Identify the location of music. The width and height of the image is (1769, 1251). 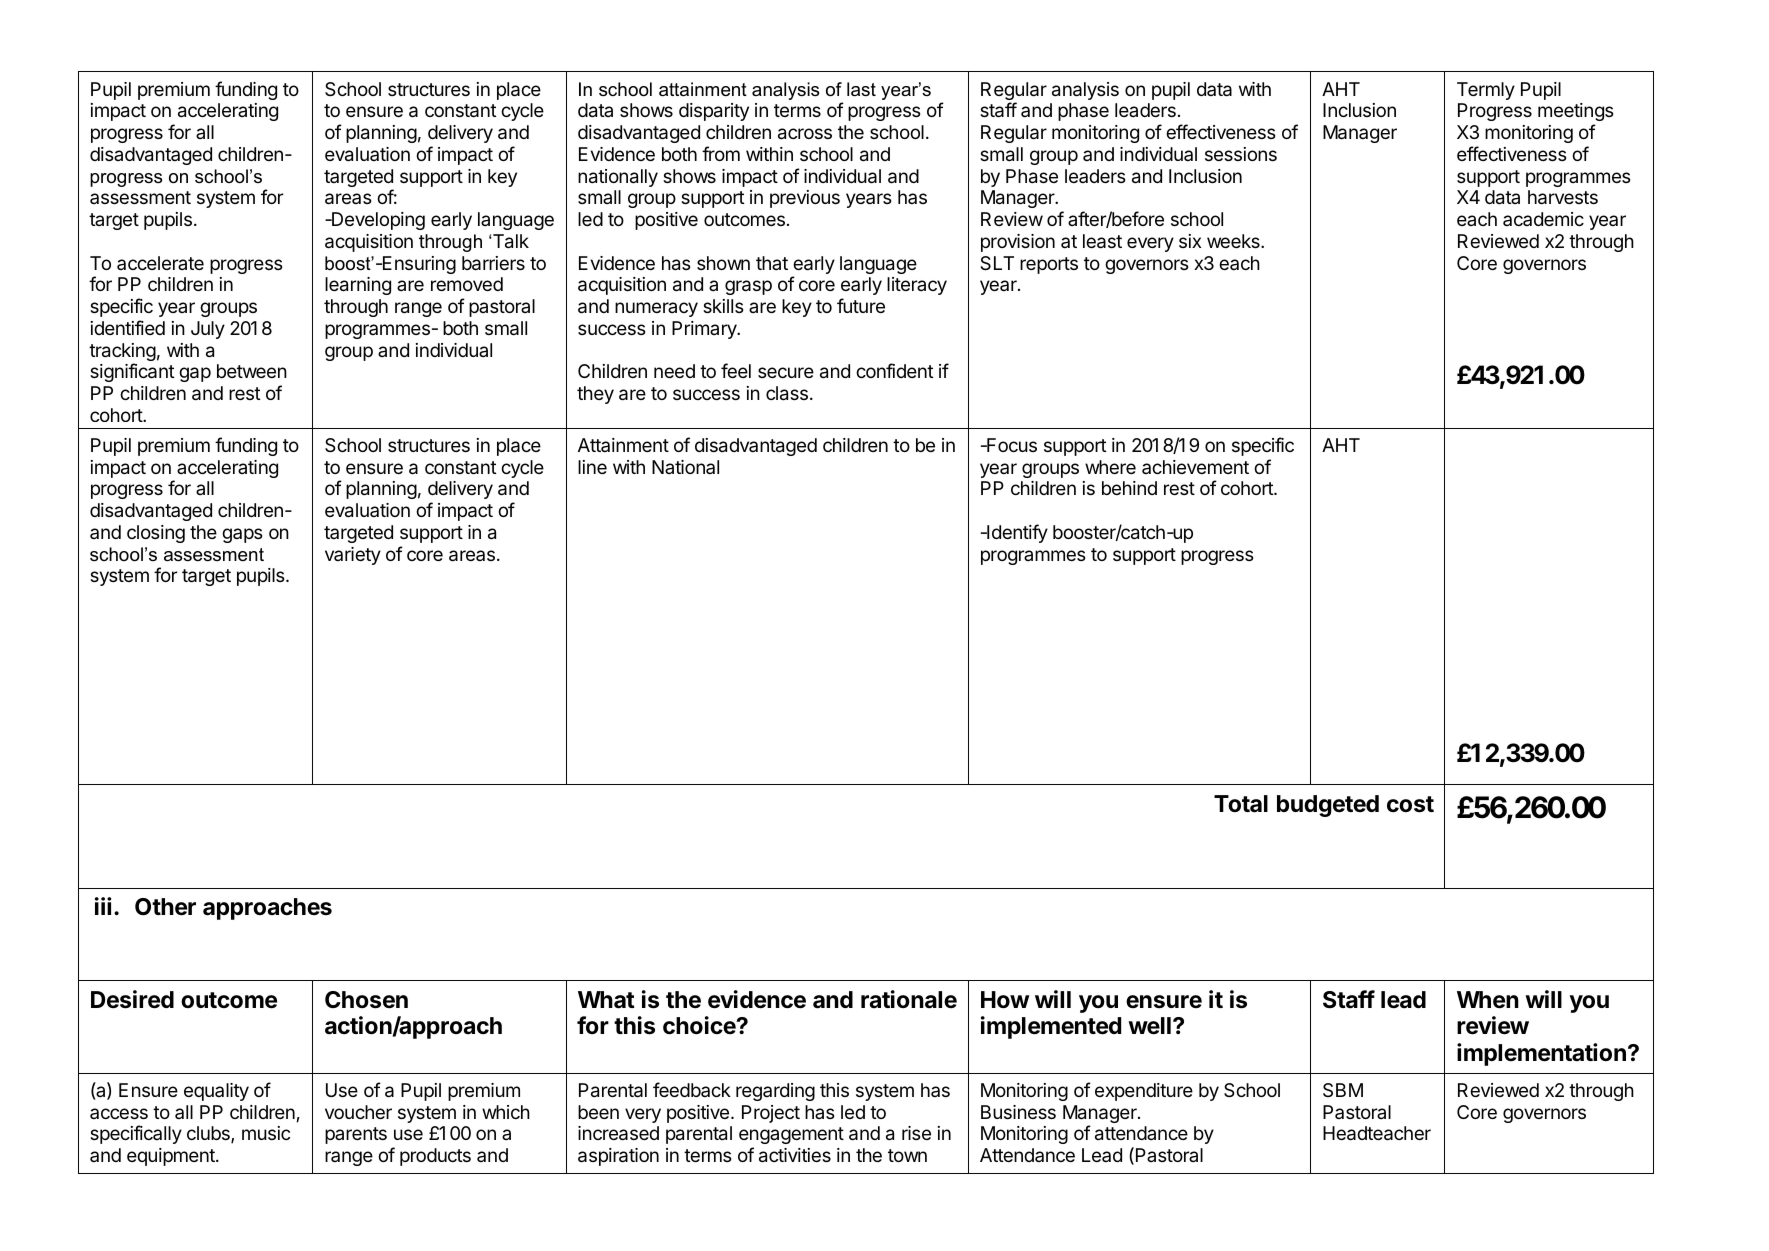
(266, 1133).
